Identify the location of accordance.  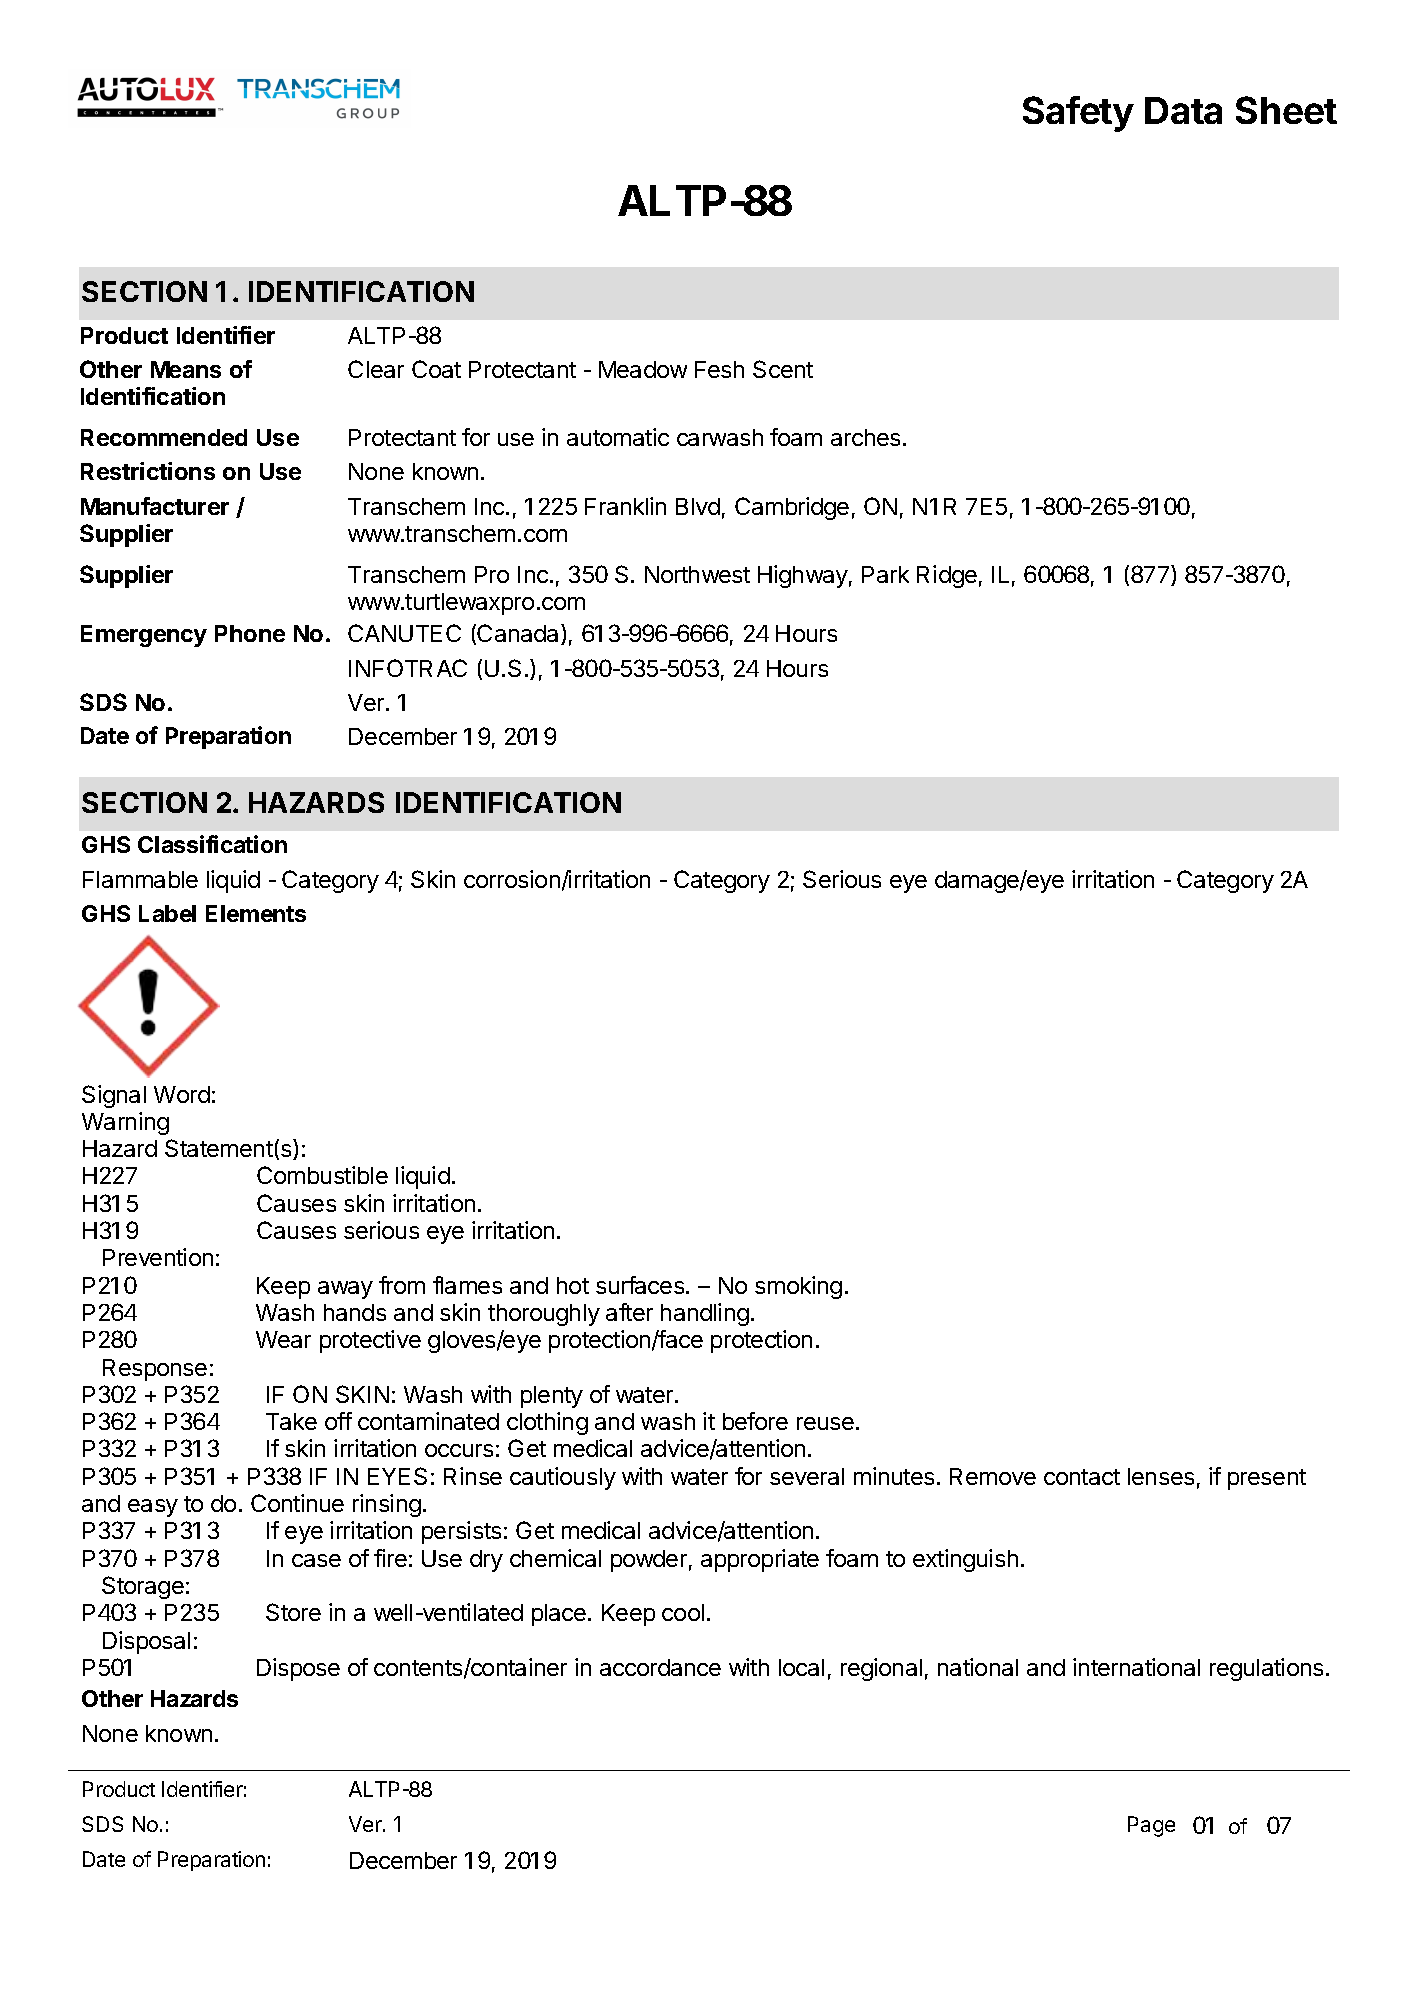
(660, 1667).
